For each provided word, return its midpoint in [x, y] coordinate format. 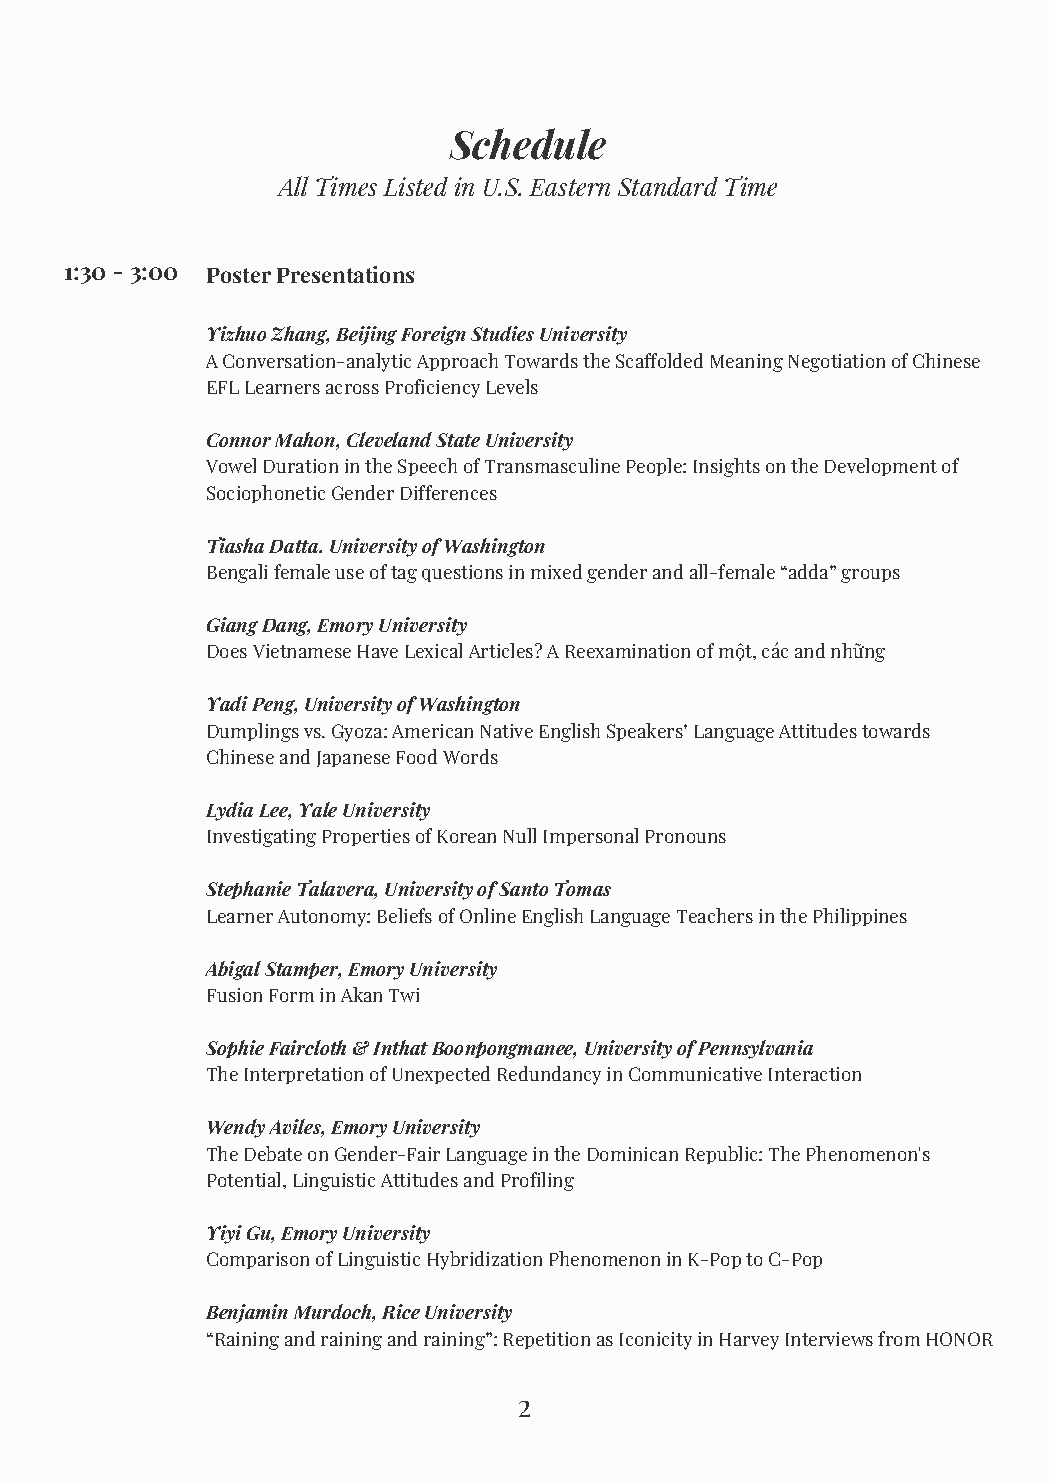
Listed [415, 186]
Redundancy [549, 1075]
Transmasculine [552, 465]
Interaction [815, 1074]
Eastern [569, 187]
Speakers [646, 732]
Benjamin [247, 1313]
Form [292, 995]
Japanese [353, 759]
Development [881, 467]
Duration [301, 466]
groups [870, 576]
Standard [668, 186]
